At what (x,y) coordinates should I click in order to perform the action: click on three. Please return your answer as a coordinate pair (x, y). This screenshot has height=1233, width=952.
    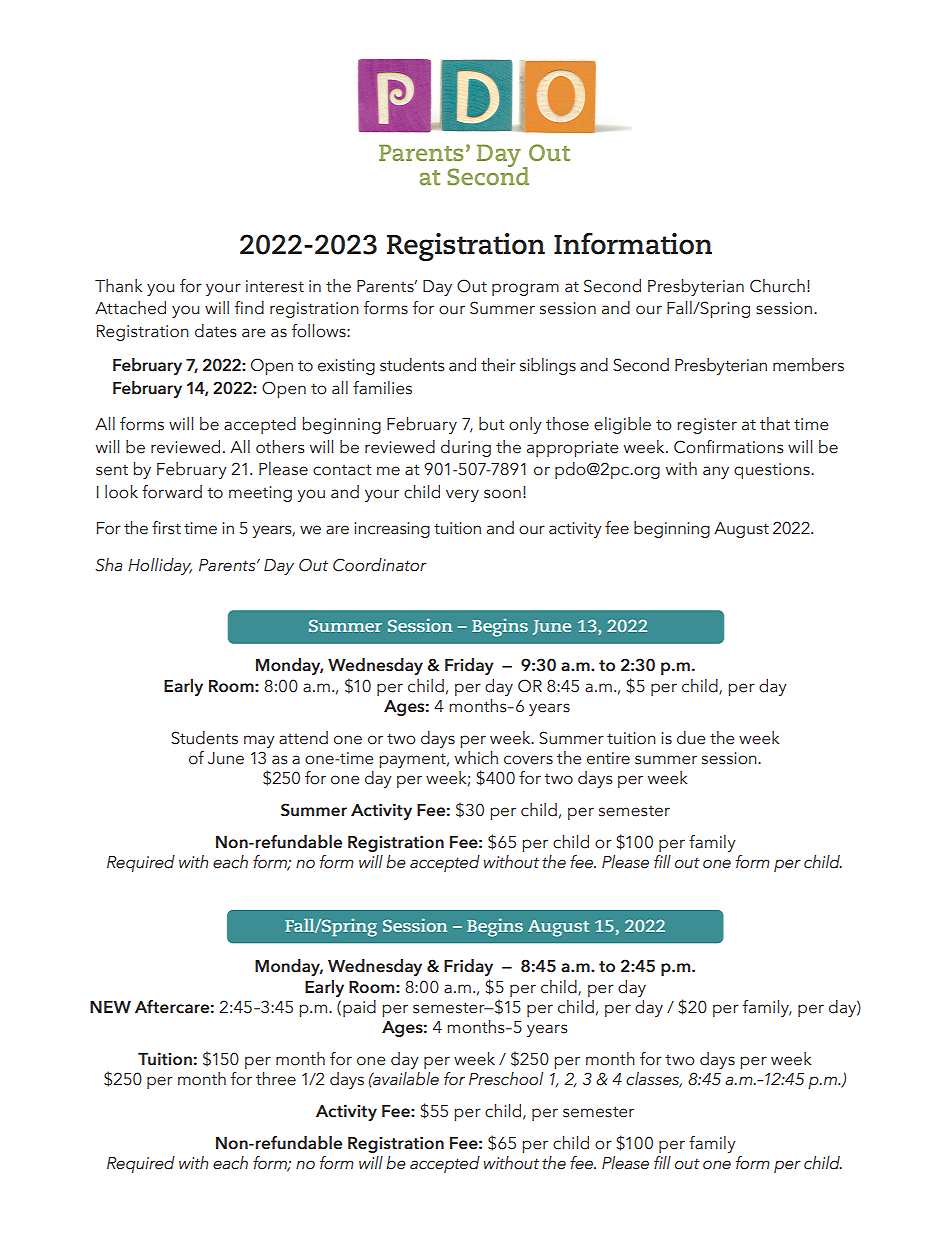
    Looking at the image, I should click on (276, 1079).
